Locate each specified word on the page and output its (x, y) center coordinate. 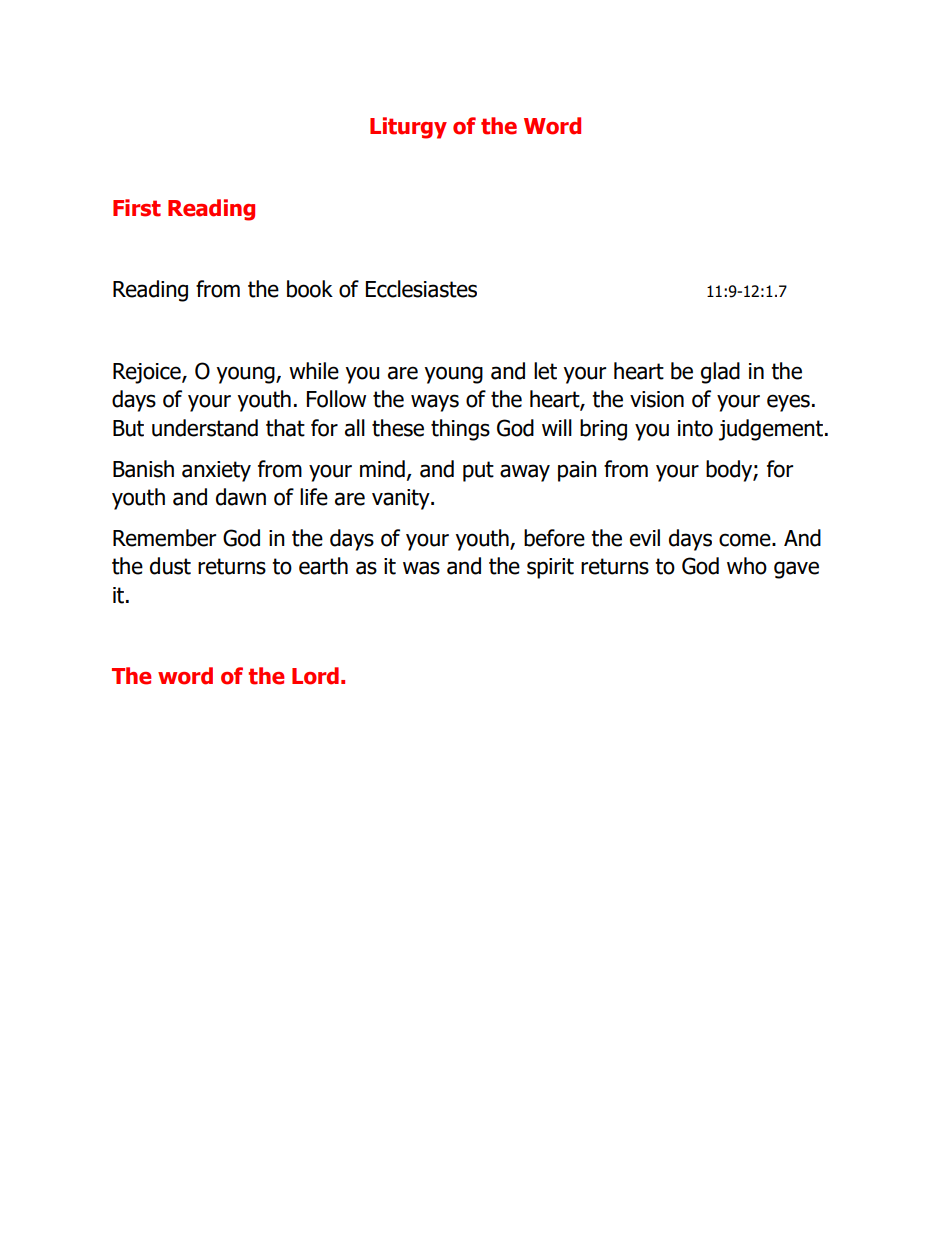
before (554, 538)
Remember (164, 538)
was (421, 568)
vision (657, 399)
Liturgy (408, 128)
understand (205, 428)
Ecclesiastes (421, 289)
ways (435, 403)
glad (720, 373)
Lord (315, 676)
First (137, 208)
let (545, 371)
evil (645, 538)
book (310, 289)
